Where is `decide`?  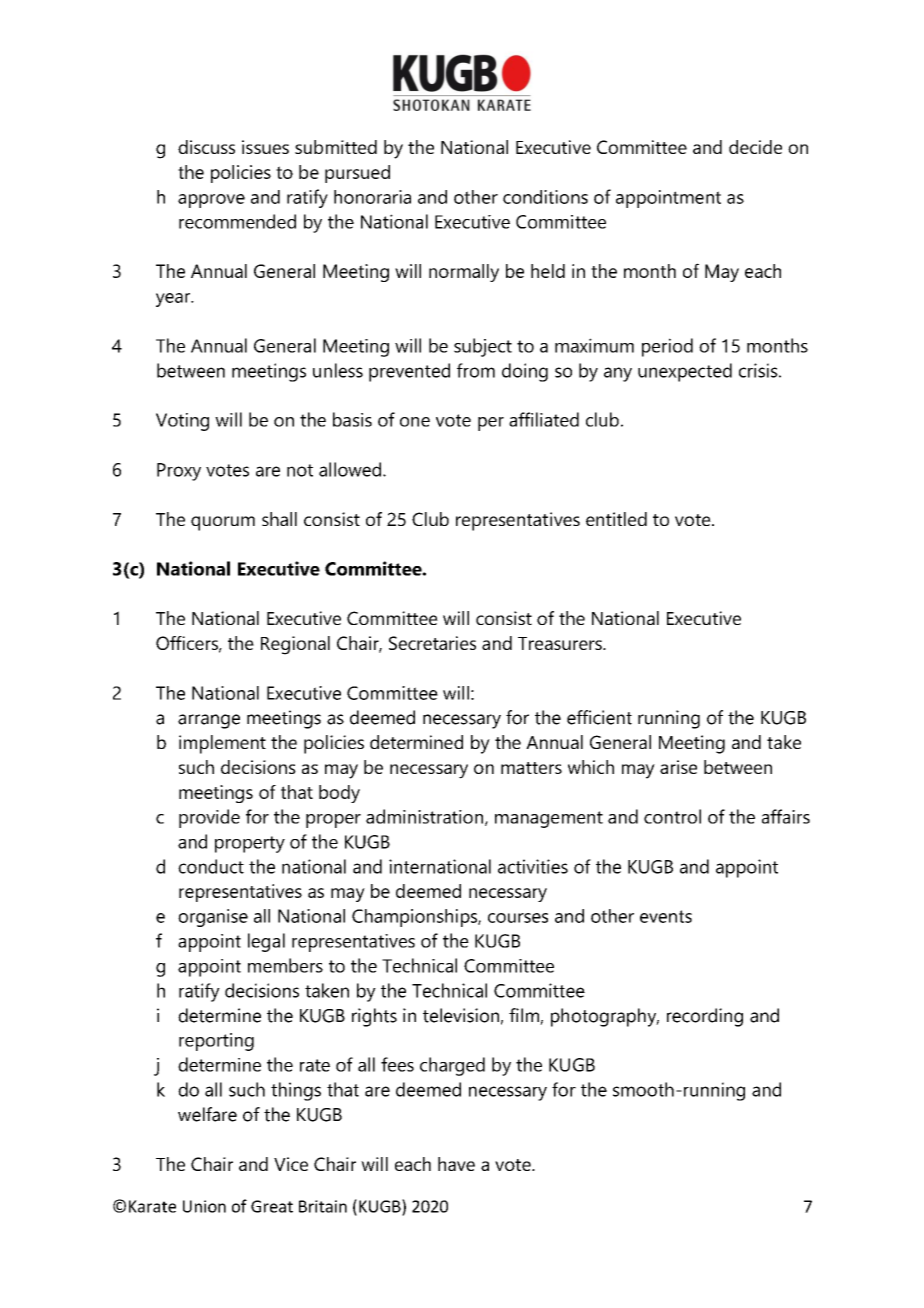
decide is located at coordinates (755, 147).
